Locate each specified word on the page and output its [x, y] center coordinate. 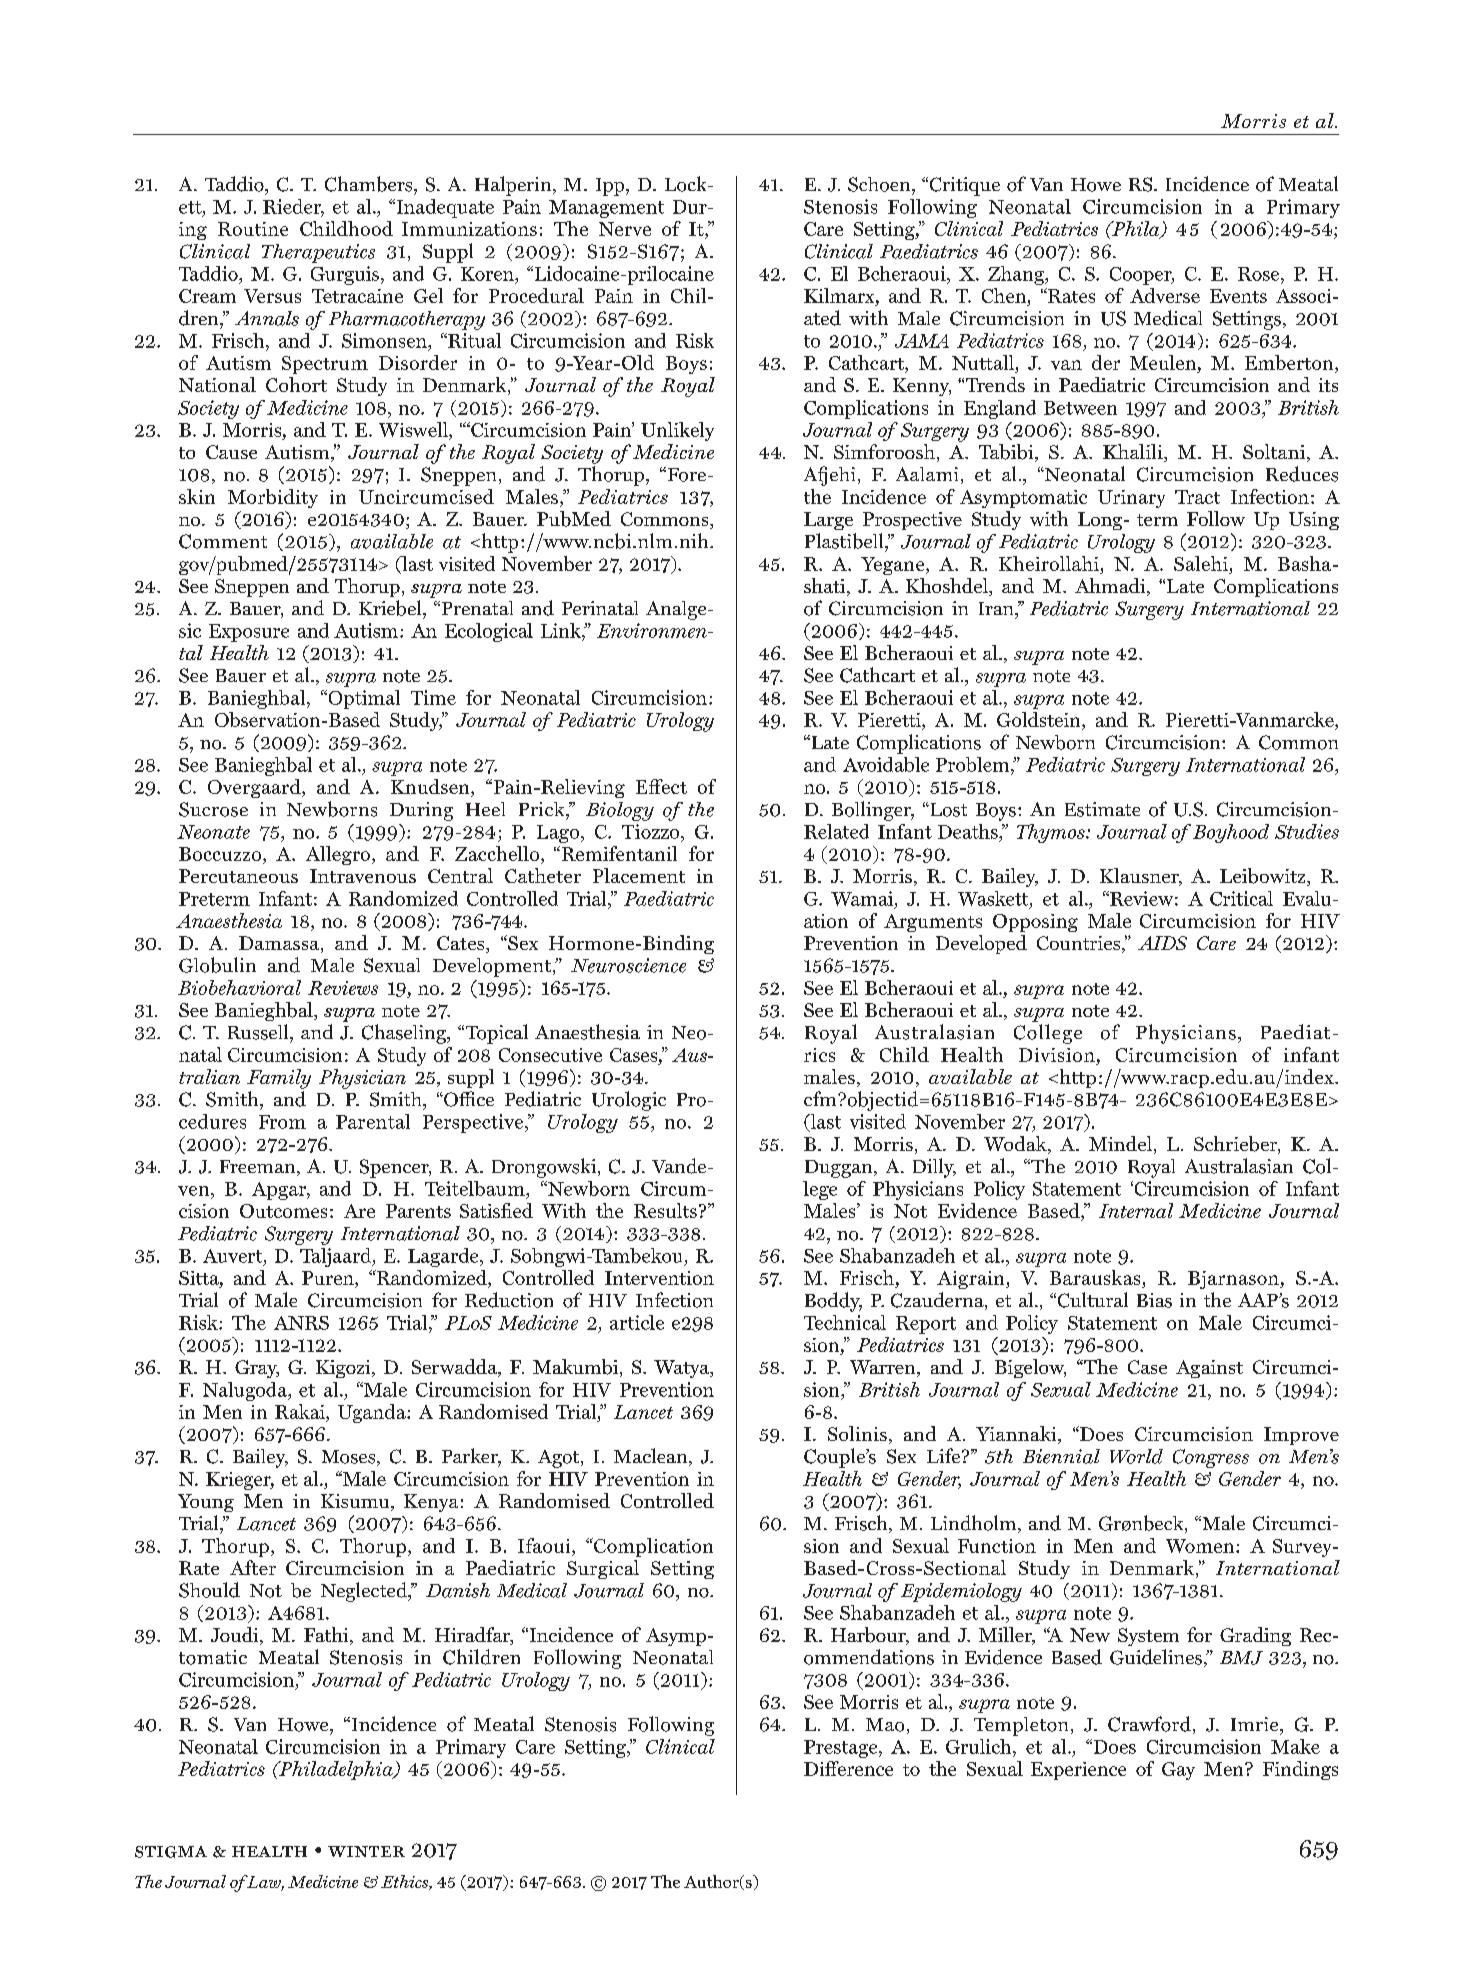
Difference [848, 1768]
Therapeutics [318, 253]
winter [366, 1851]
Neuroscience [628, 965]
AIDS [1162, 943]
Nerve [625, 229]
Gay [1178, 1771]
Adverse [1165, 295]
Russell [259, 1032]
